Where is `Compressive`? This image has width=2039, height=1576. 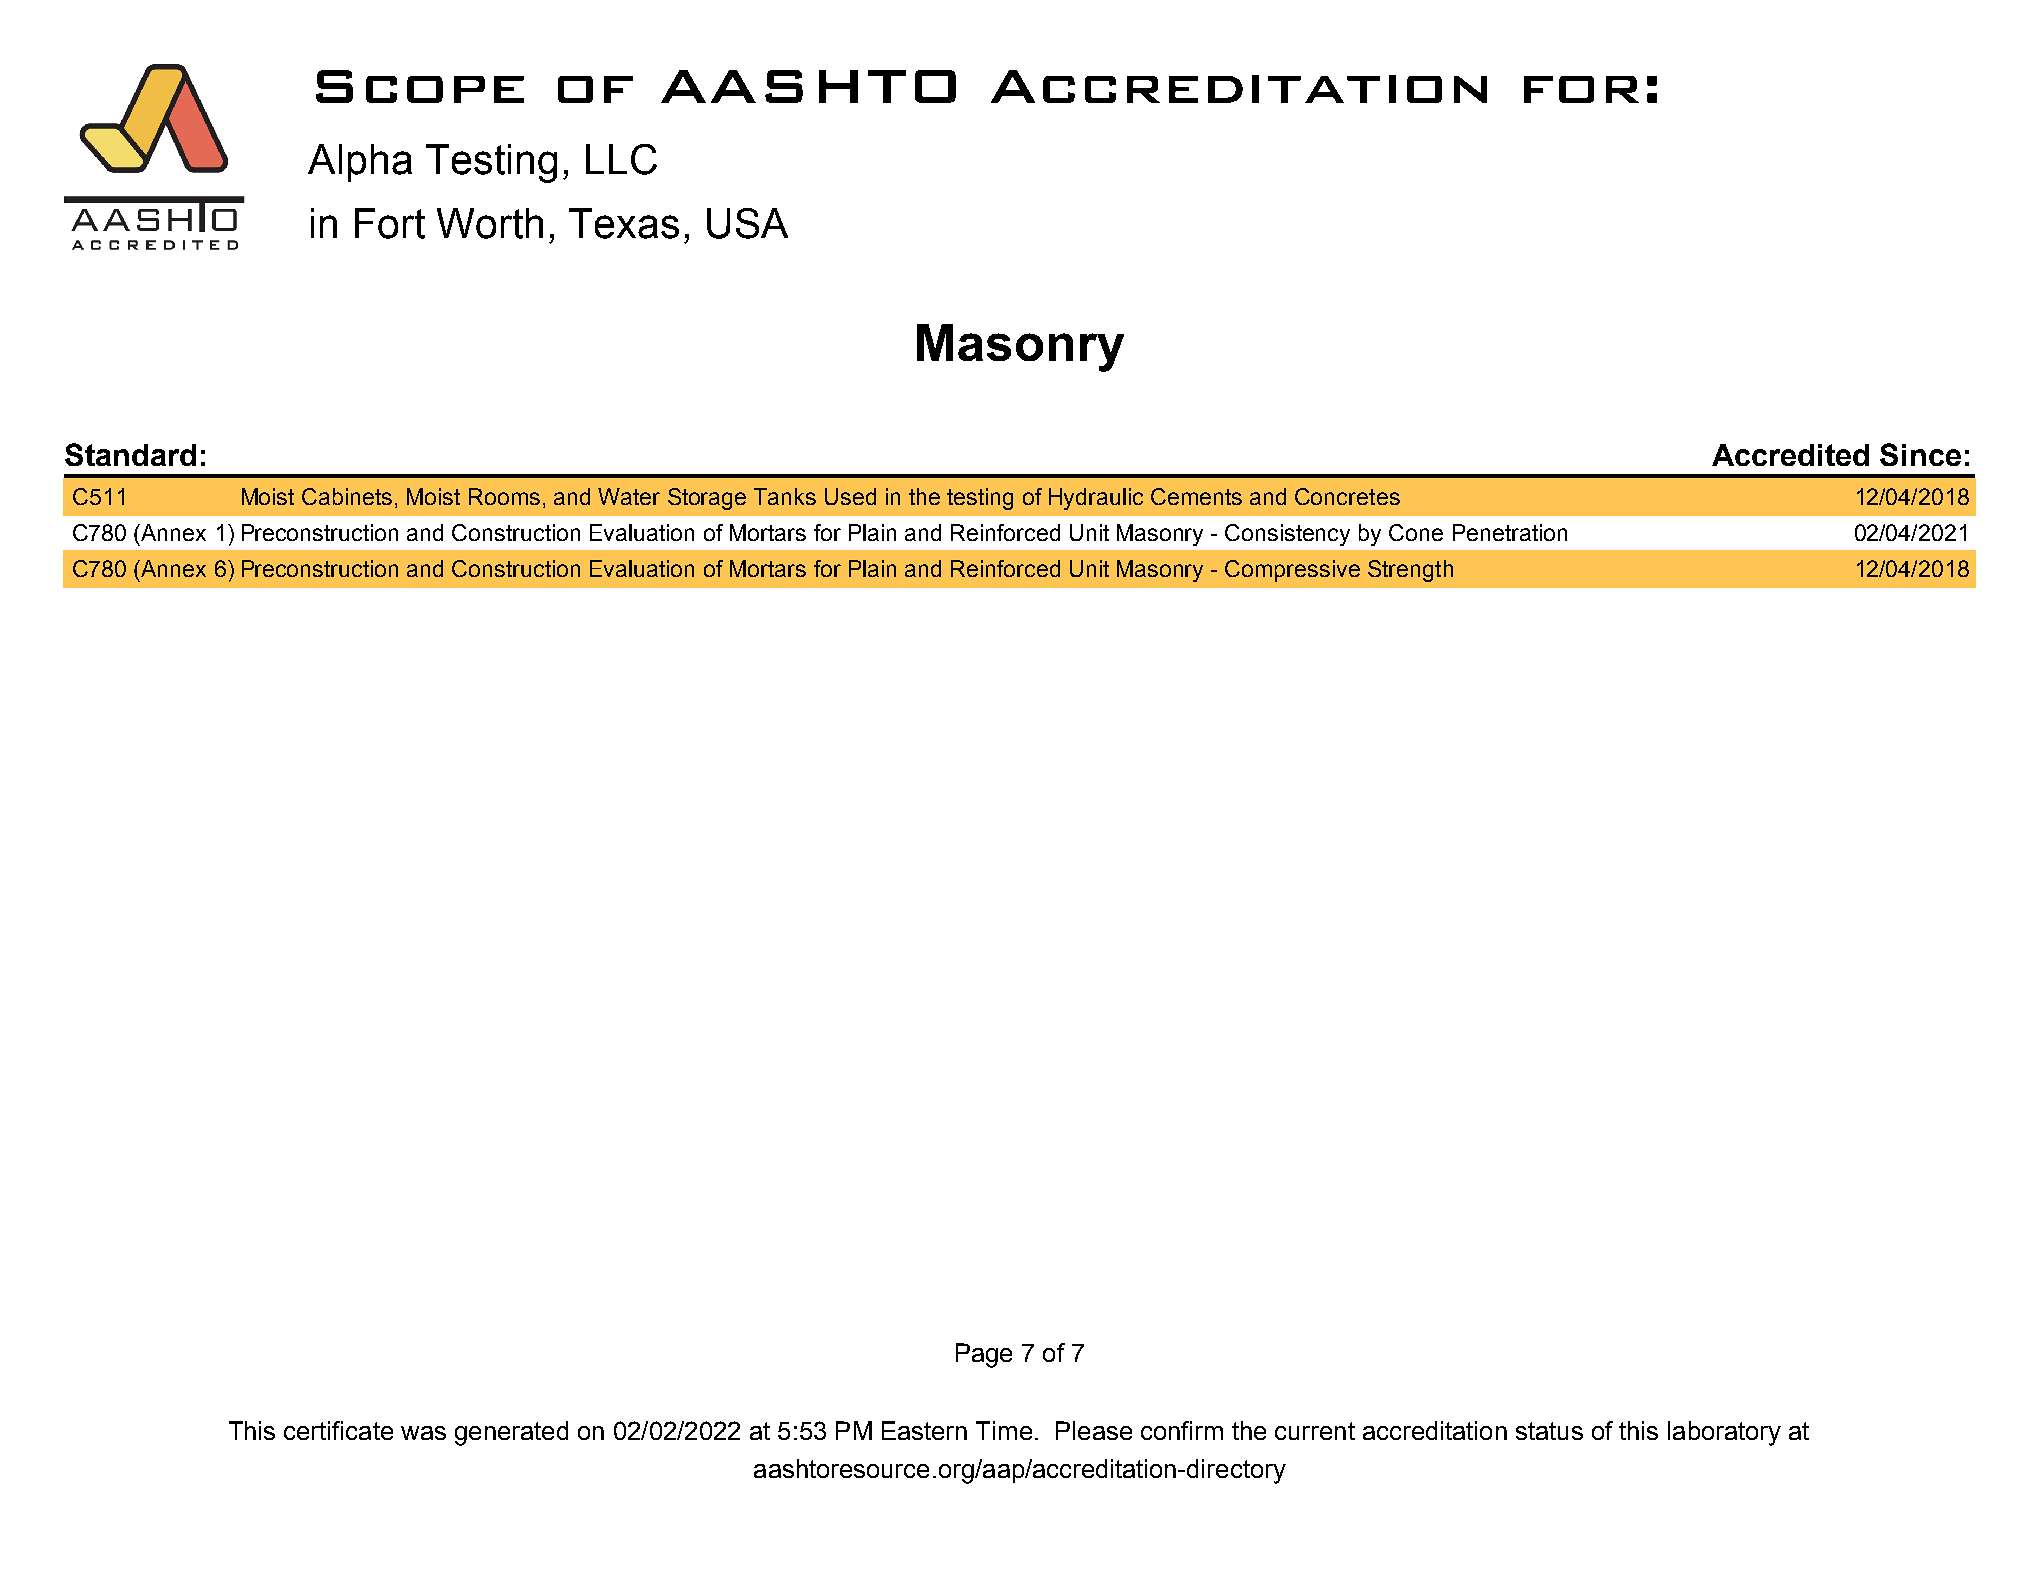
Compressive is located at coordinates (1292, 571).
